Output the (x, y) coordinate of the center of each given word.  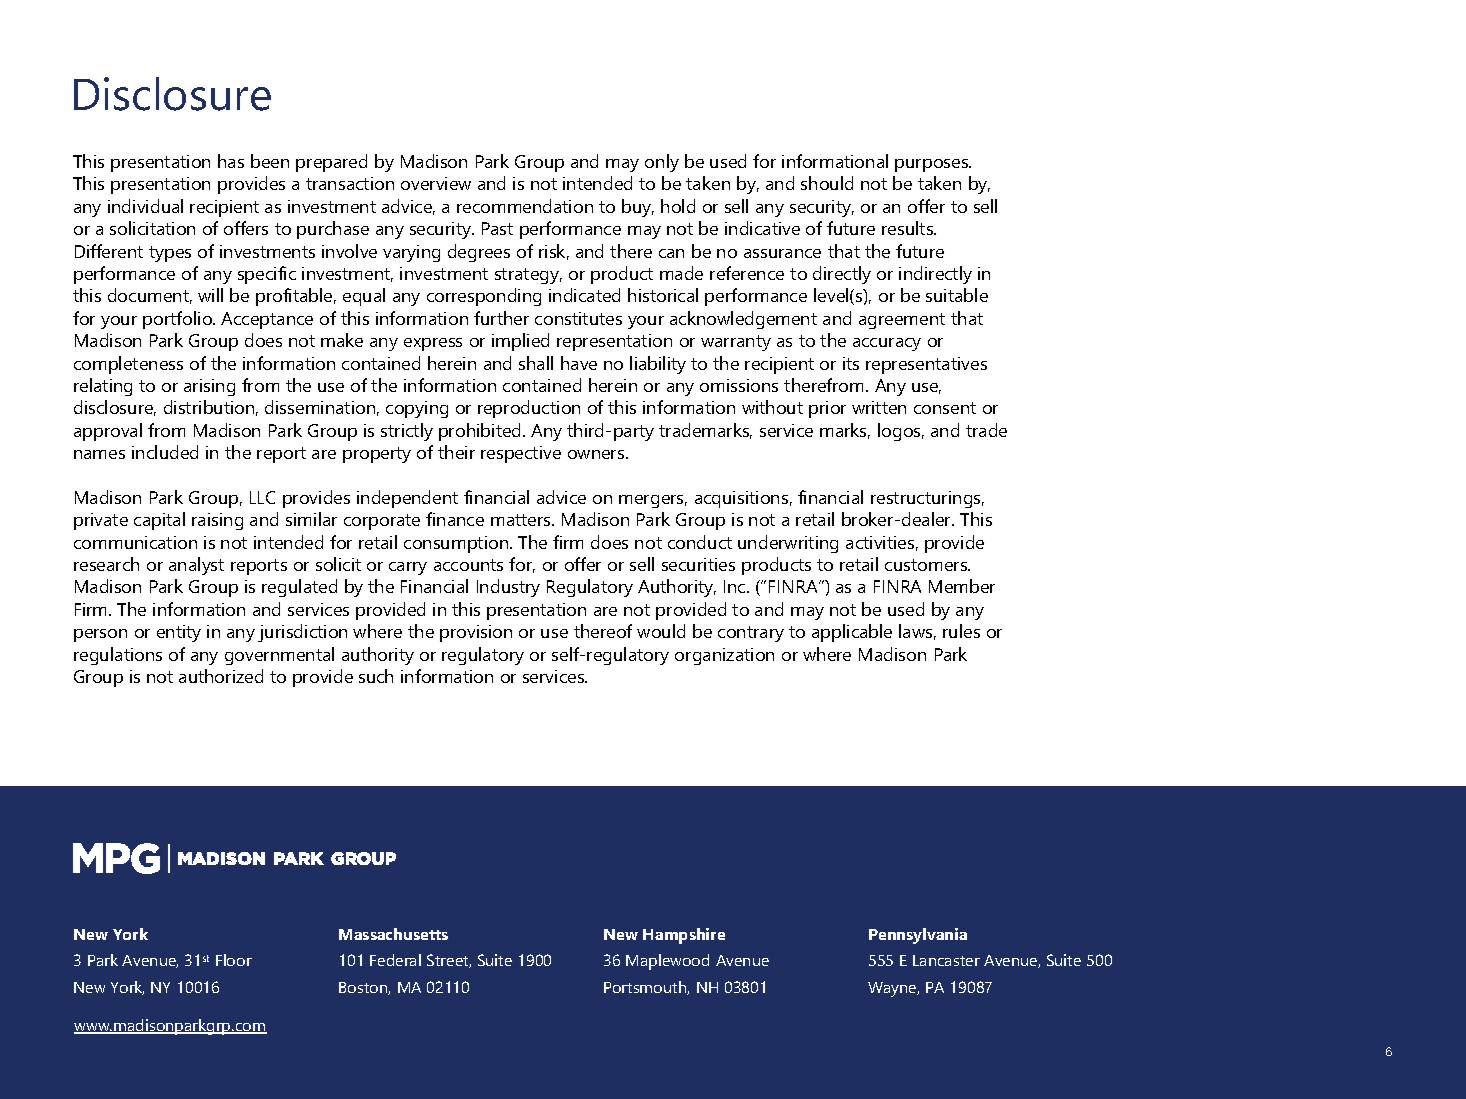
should (827, 183)
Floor (234, 960)
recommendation (525, 206)
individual (145, 206)
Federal (395, 960)
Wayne (893, 989)
